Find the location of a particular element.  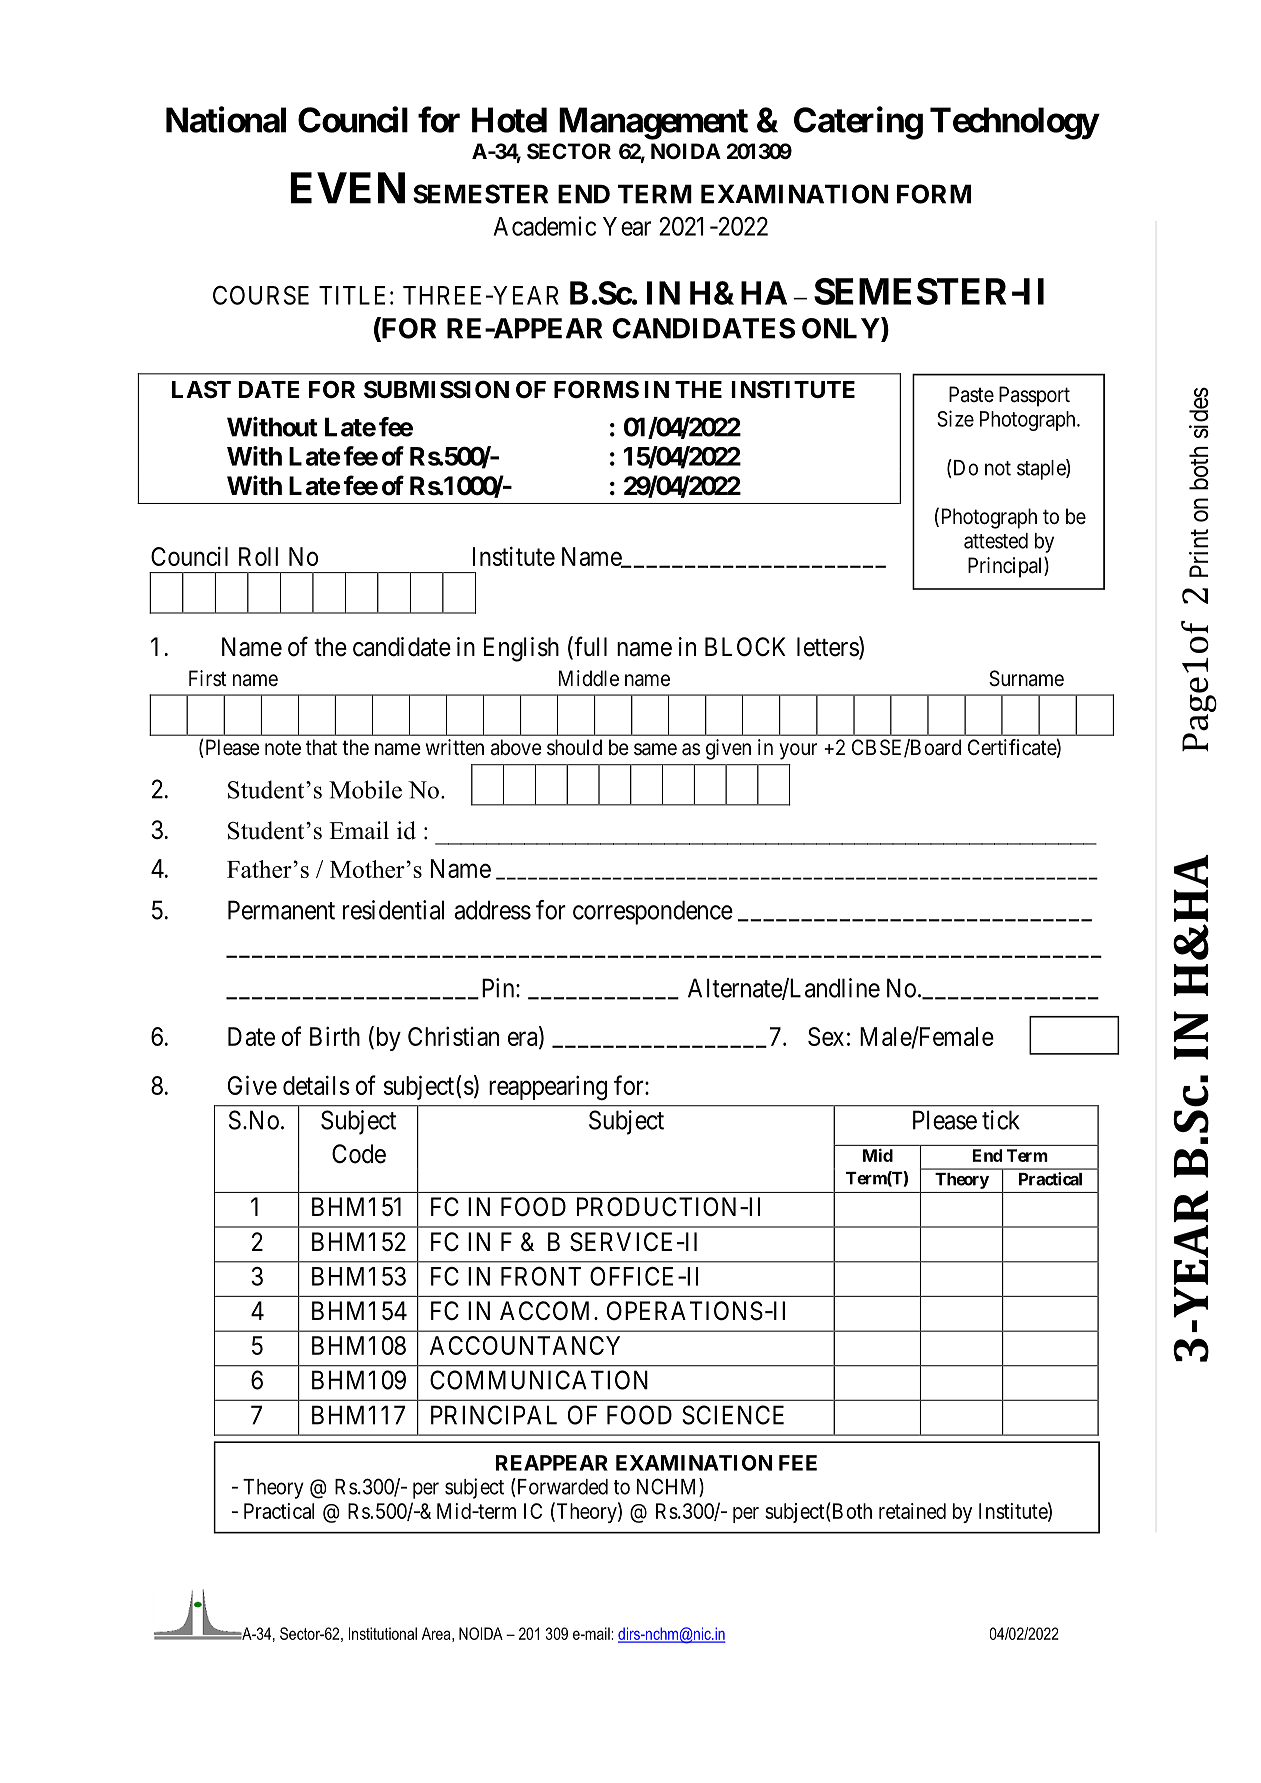

EVEN is located at coordinates (347, 188).
